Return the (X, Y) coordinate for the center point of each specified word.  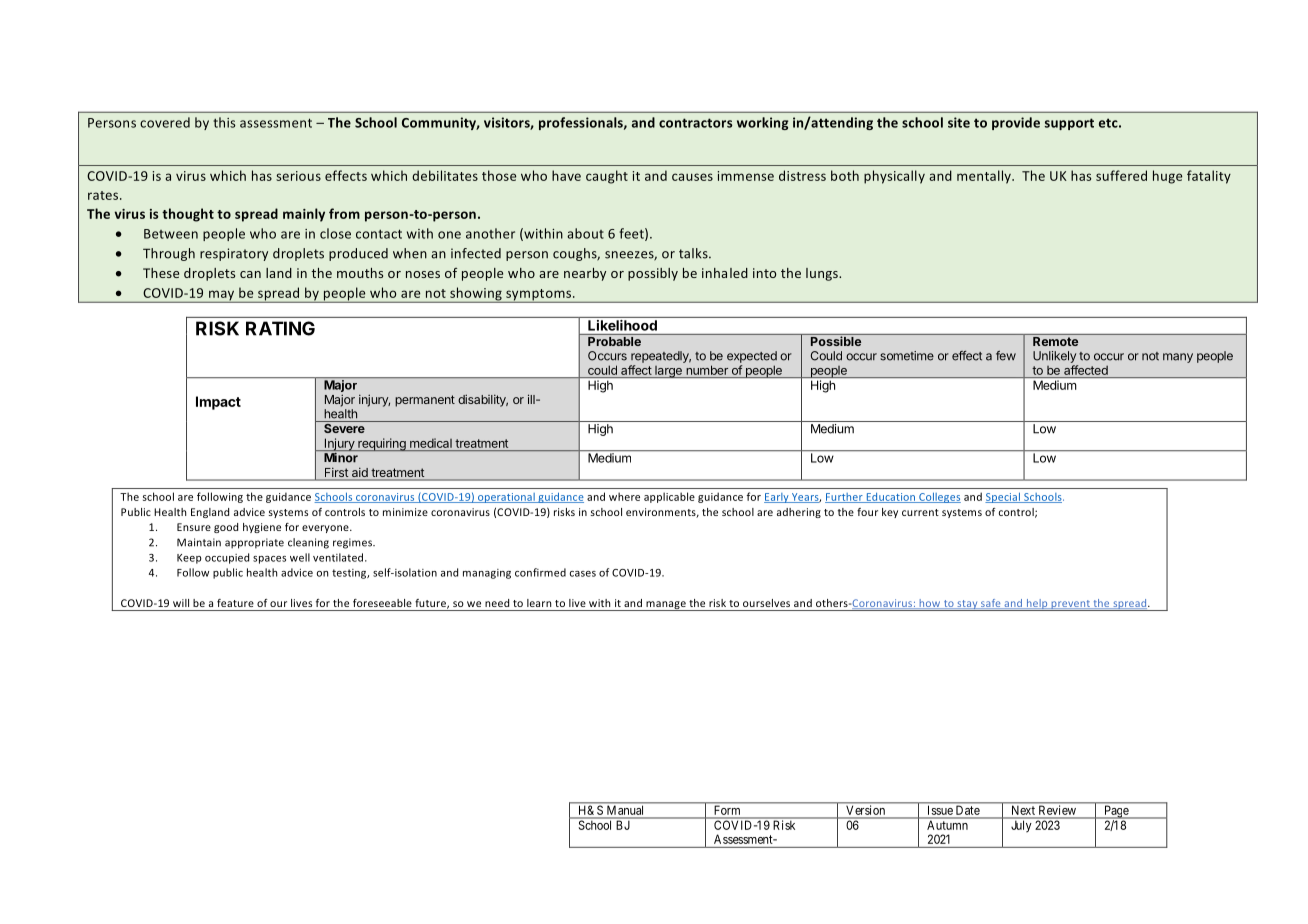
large (668, 371)
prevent (1070, 605)
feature (235, 603)
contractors (695, 123)
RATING (280, 328)
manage (666, 606)
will (181, 603)
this (224, 122)
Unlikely (1054, 357)
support (1069, 124)
